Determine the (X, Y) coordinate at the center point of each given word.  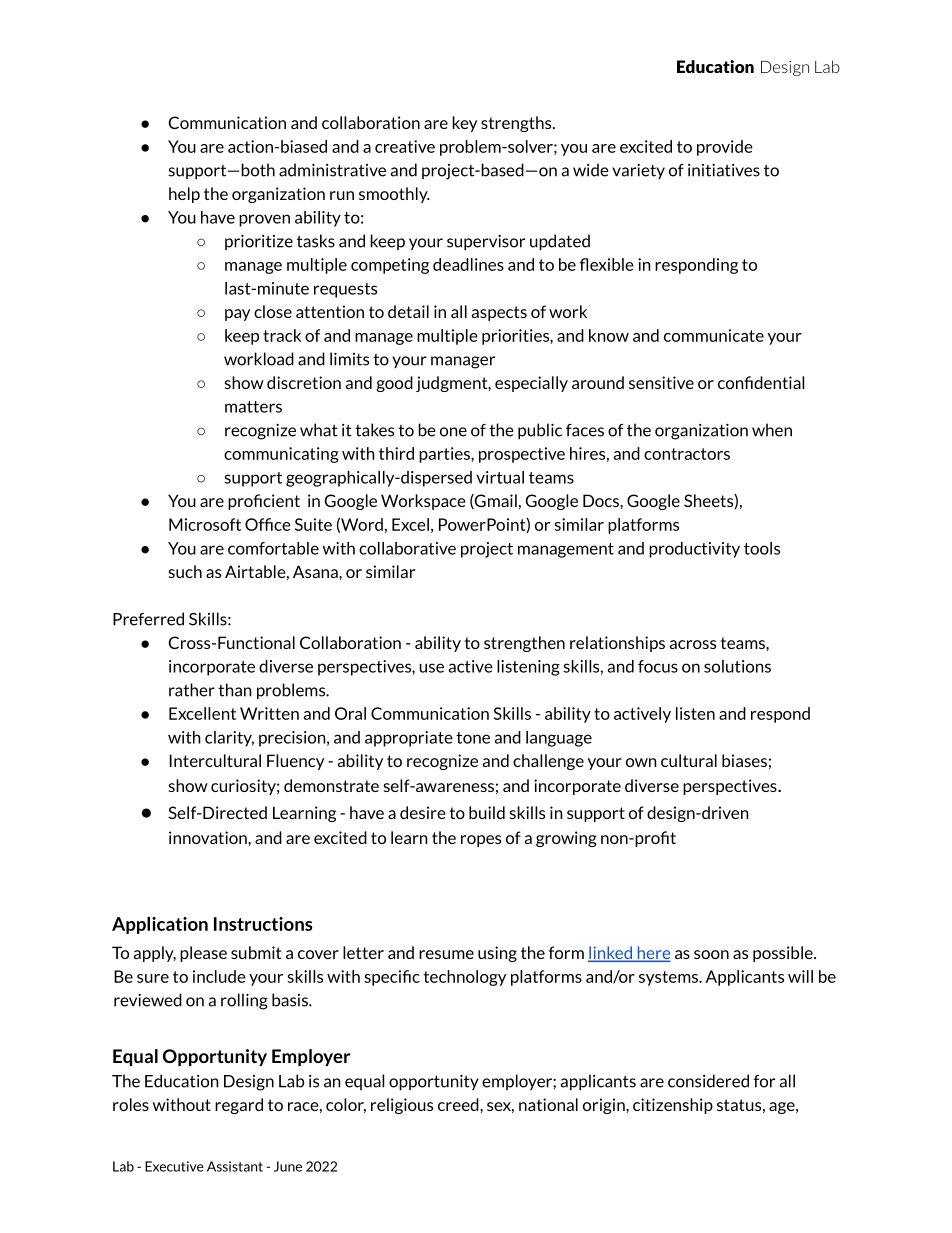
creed (459, 1104)
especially (531, 384)
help (184, 195)
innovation (209, 837)
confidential (761, 382)
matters (253, 407)
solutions (737, 666)
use (431, 668)
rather (192, 690)
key (464, 124)
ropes (481, 841)
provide (725, 148)
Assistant (235, 1166)
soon (711, 954)
